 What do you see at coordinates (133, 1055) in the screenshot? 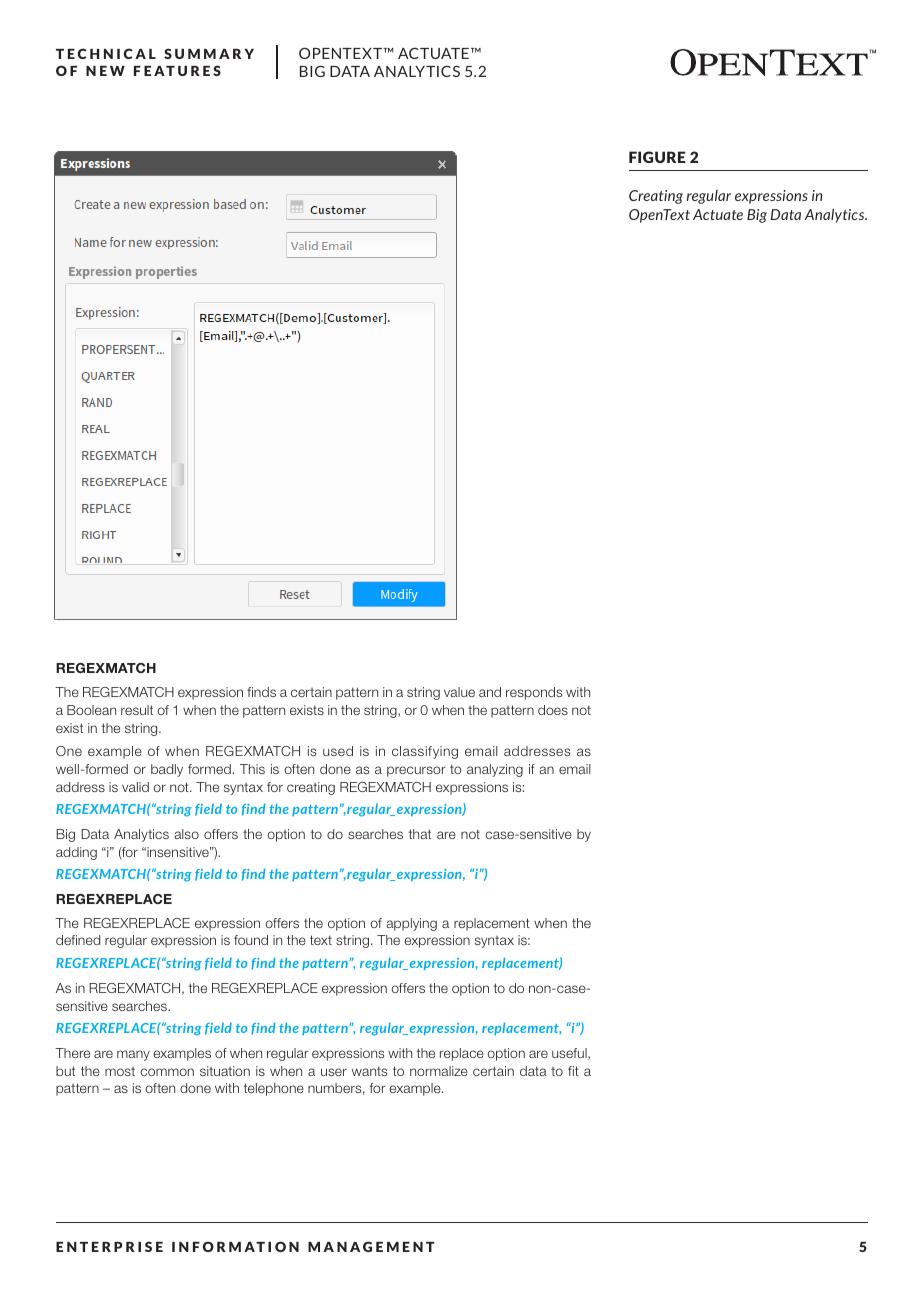
I see `many` at bounding box center [133, 1055].
